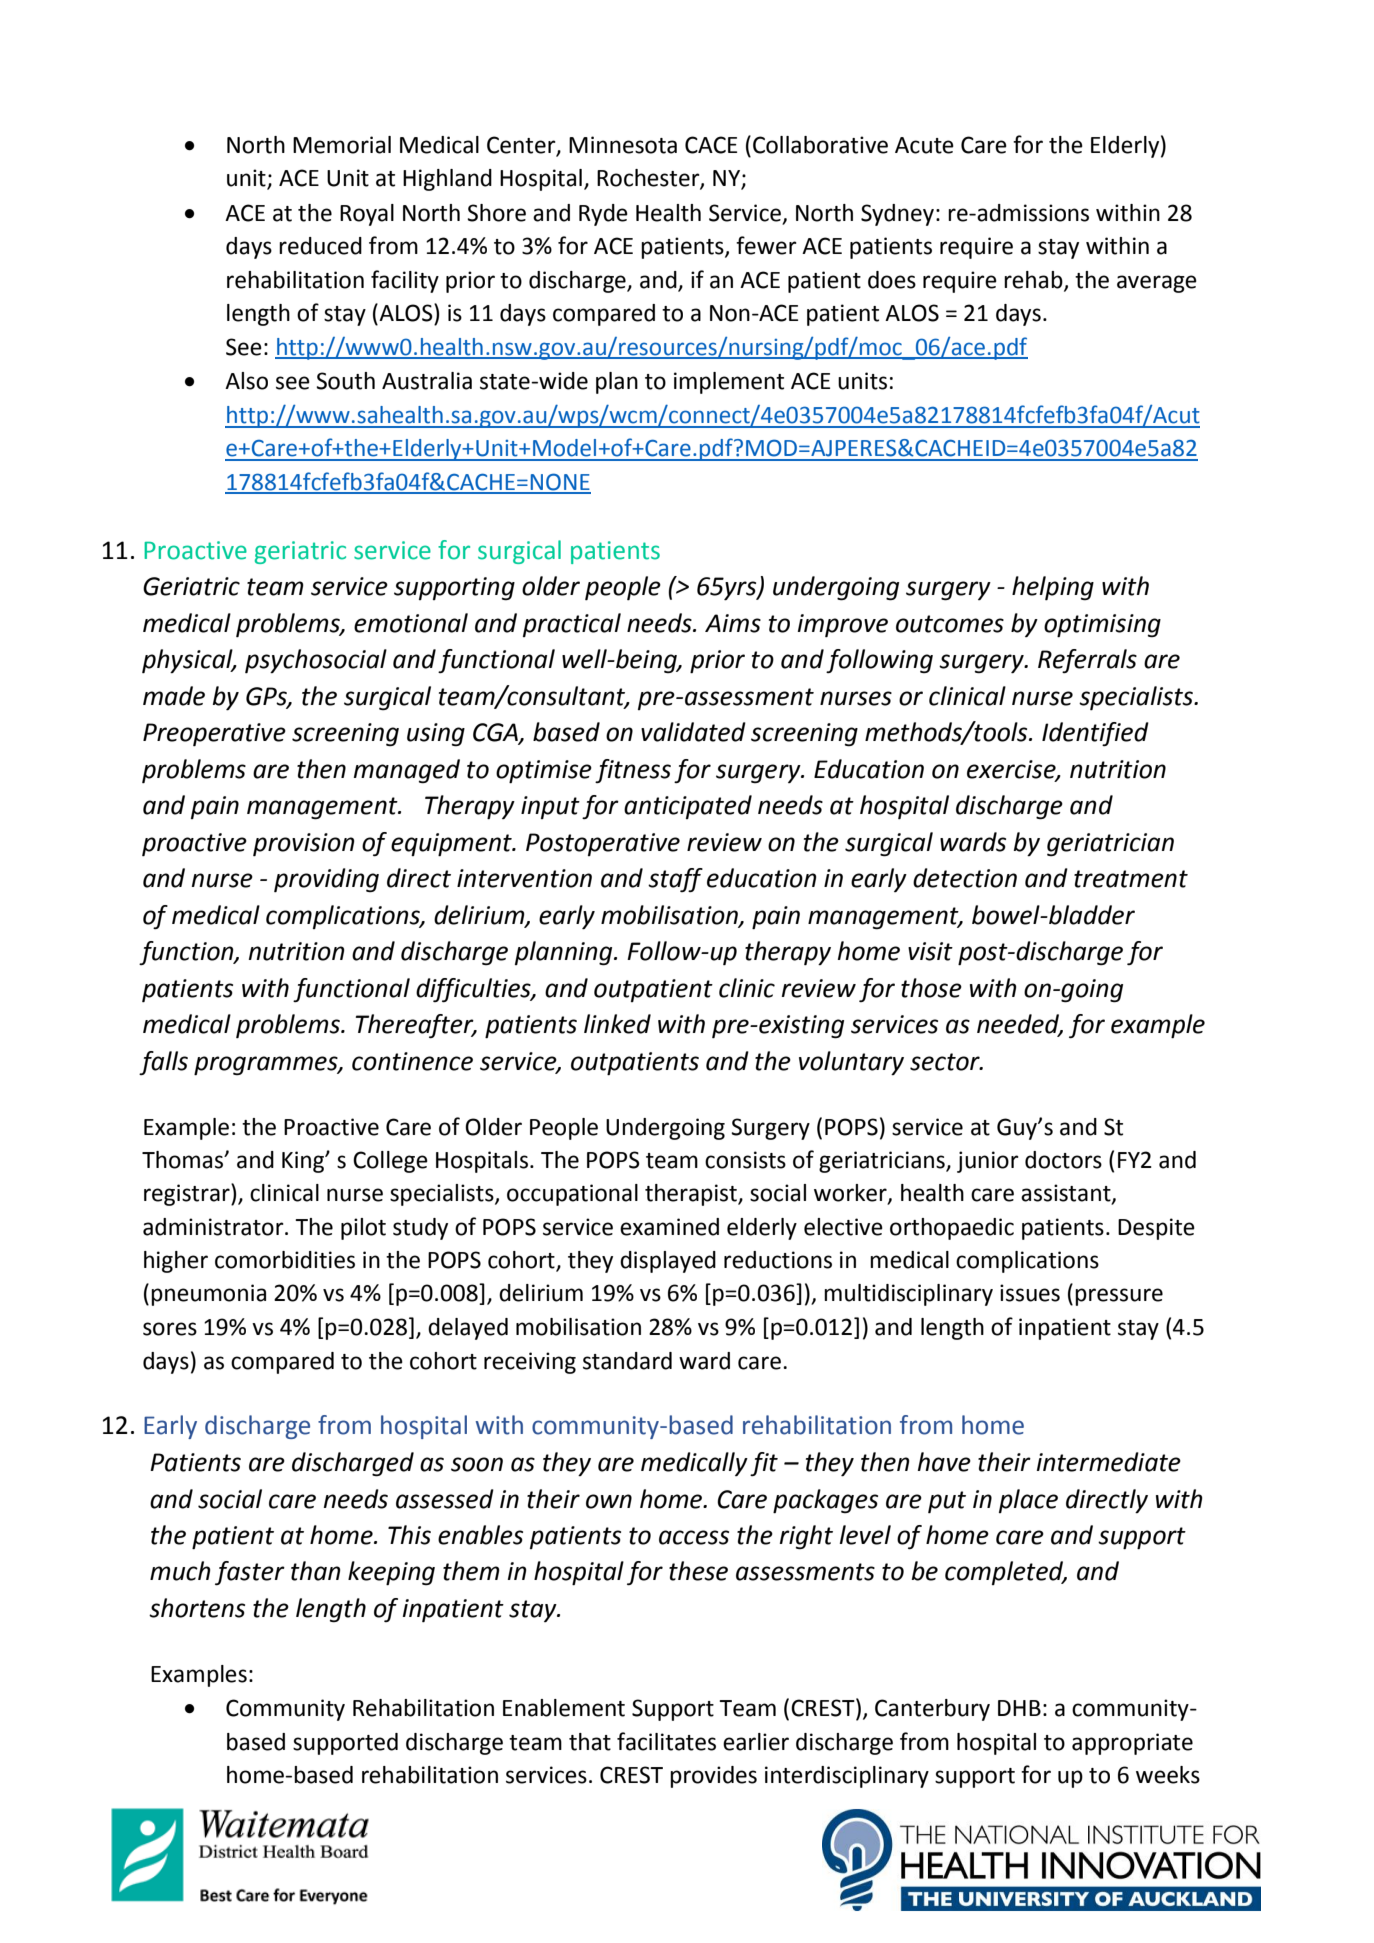 Image resolution: width=1374 pixels, height=1943 pixels. What do you see at coordinates (197, 1608) in the document?
I see `shortens` at bounding box center [197, 1608].
